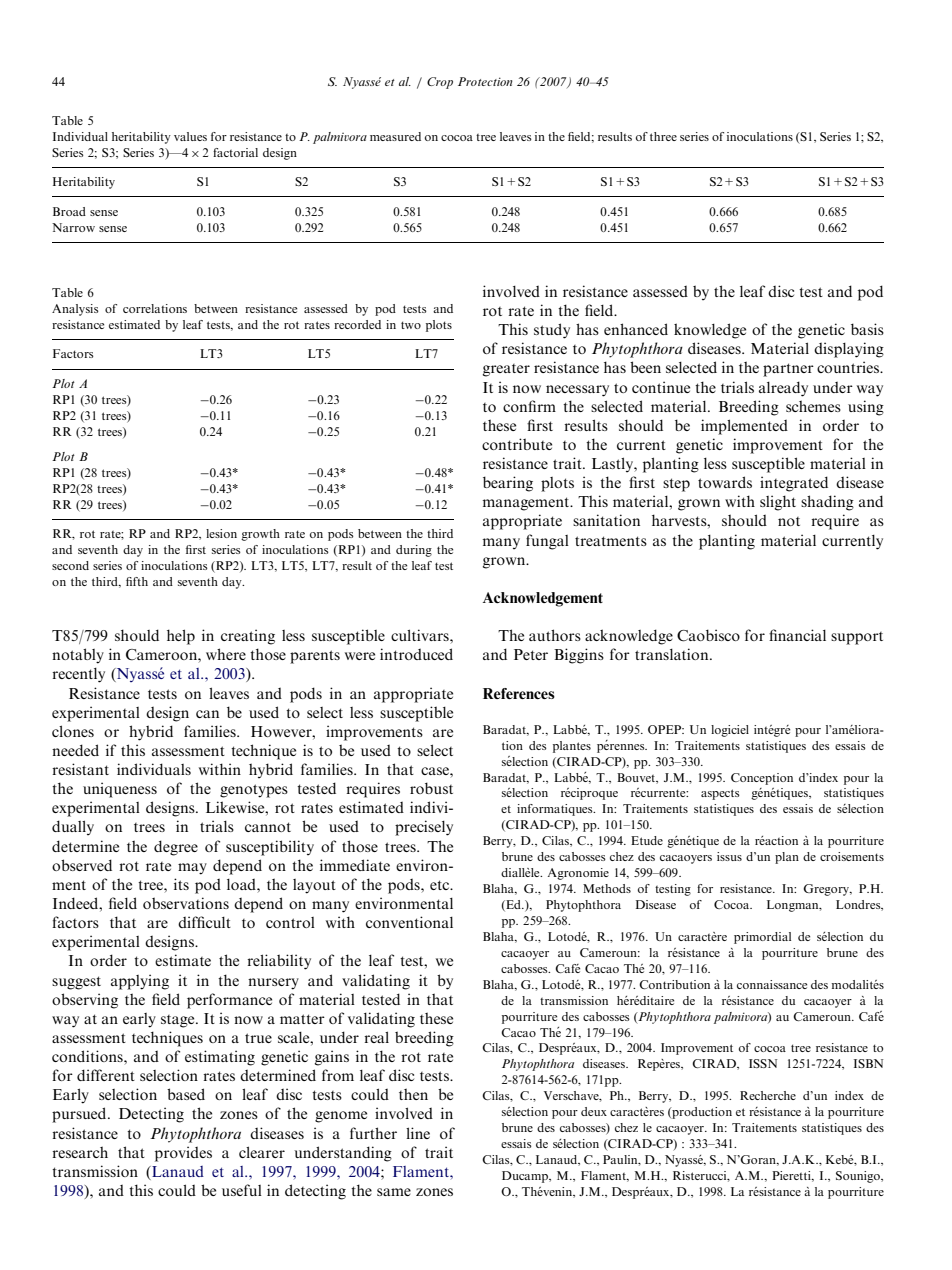 Image resolution: width=952 pixels, height=1270 pixels. Describe the element at coordinates (75, 310) in the screenshot. I see `Analysis` at that location.
